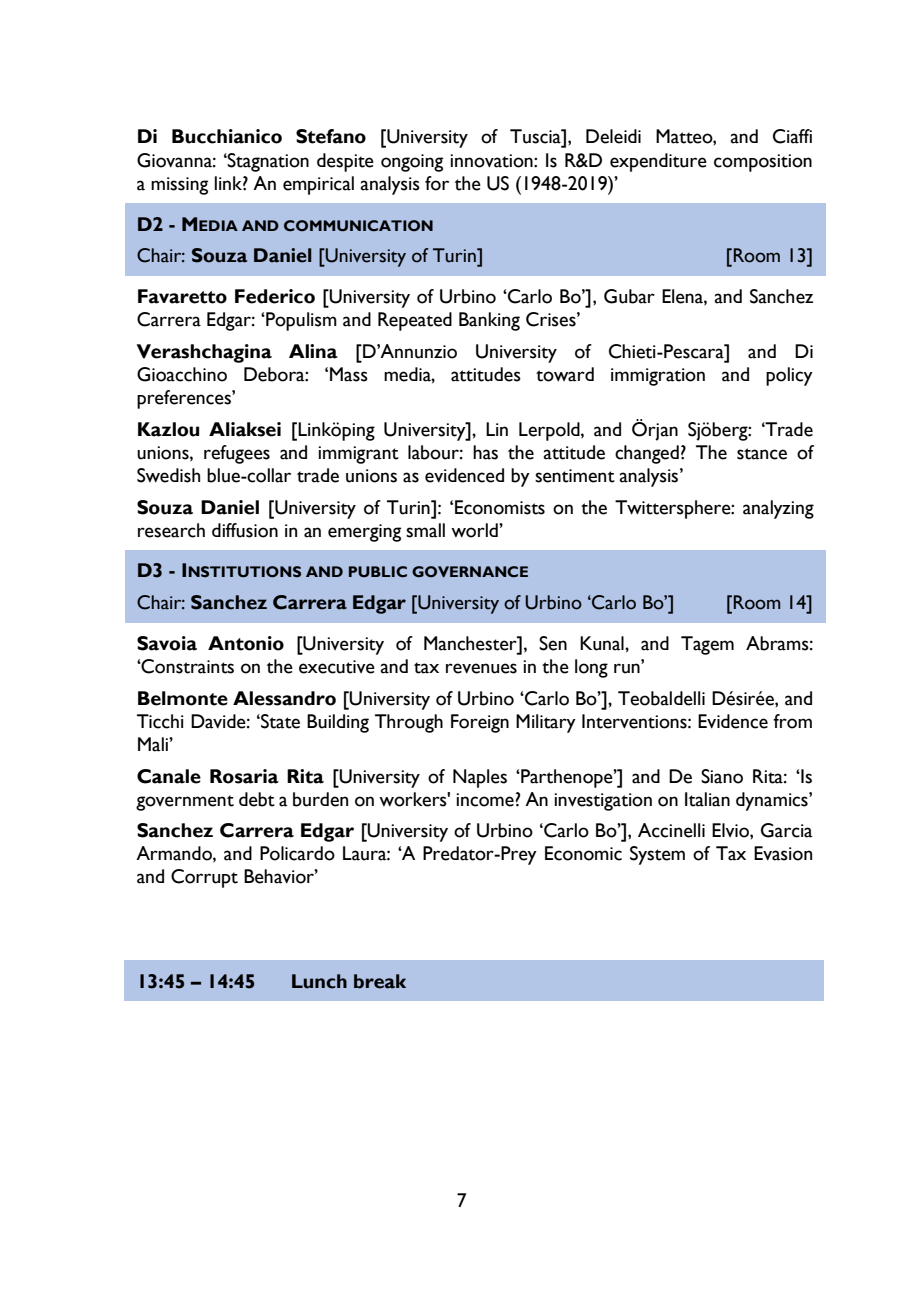 Image resolution: width=924 pixels, height=1313 pixels. Describe the element at coordinates (763, 163) in the screenshot. I see `composition` at that location.
